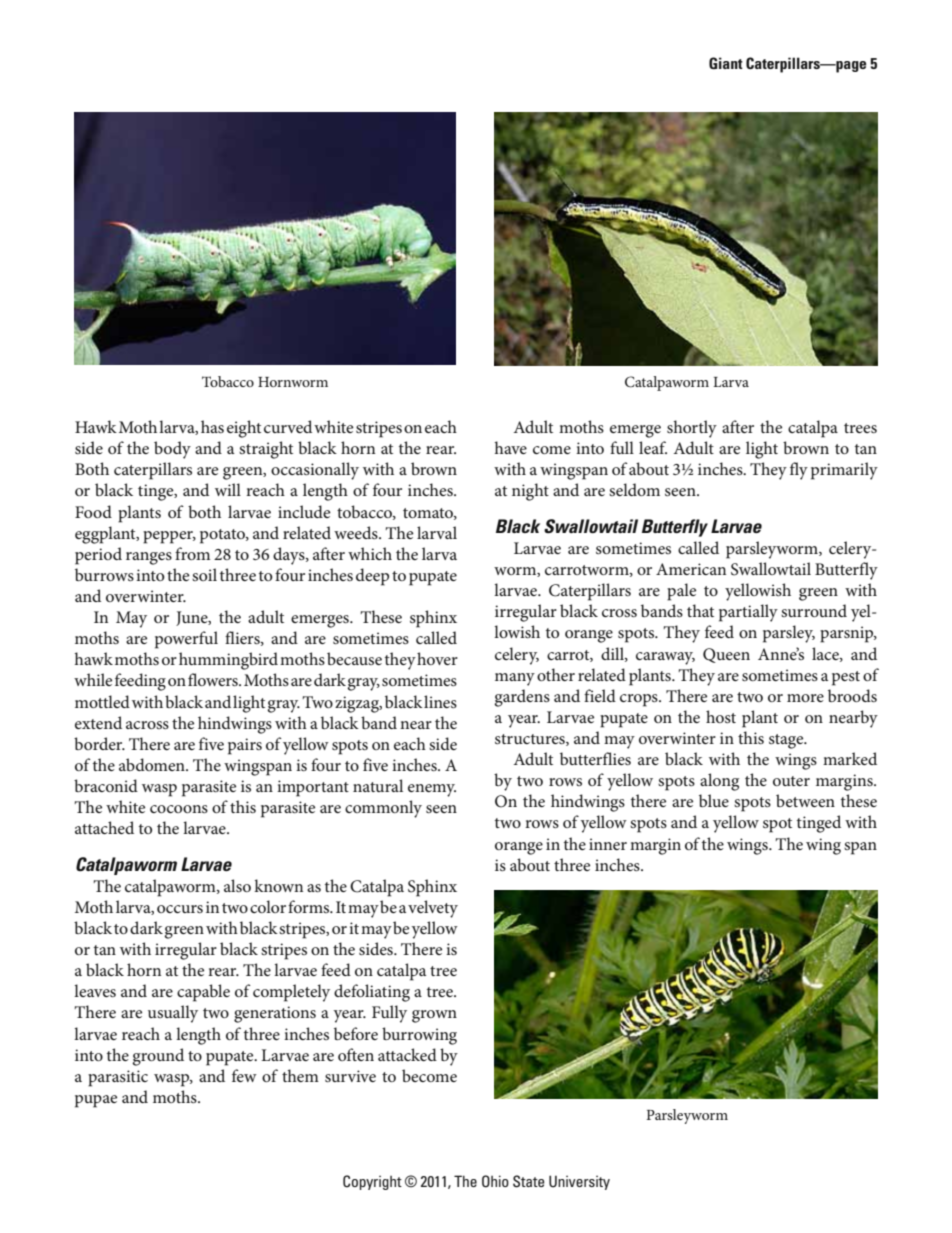 Image resolution: width=952 pixels, height=1233 pixels. I want to click on have, so click(511, 447).
